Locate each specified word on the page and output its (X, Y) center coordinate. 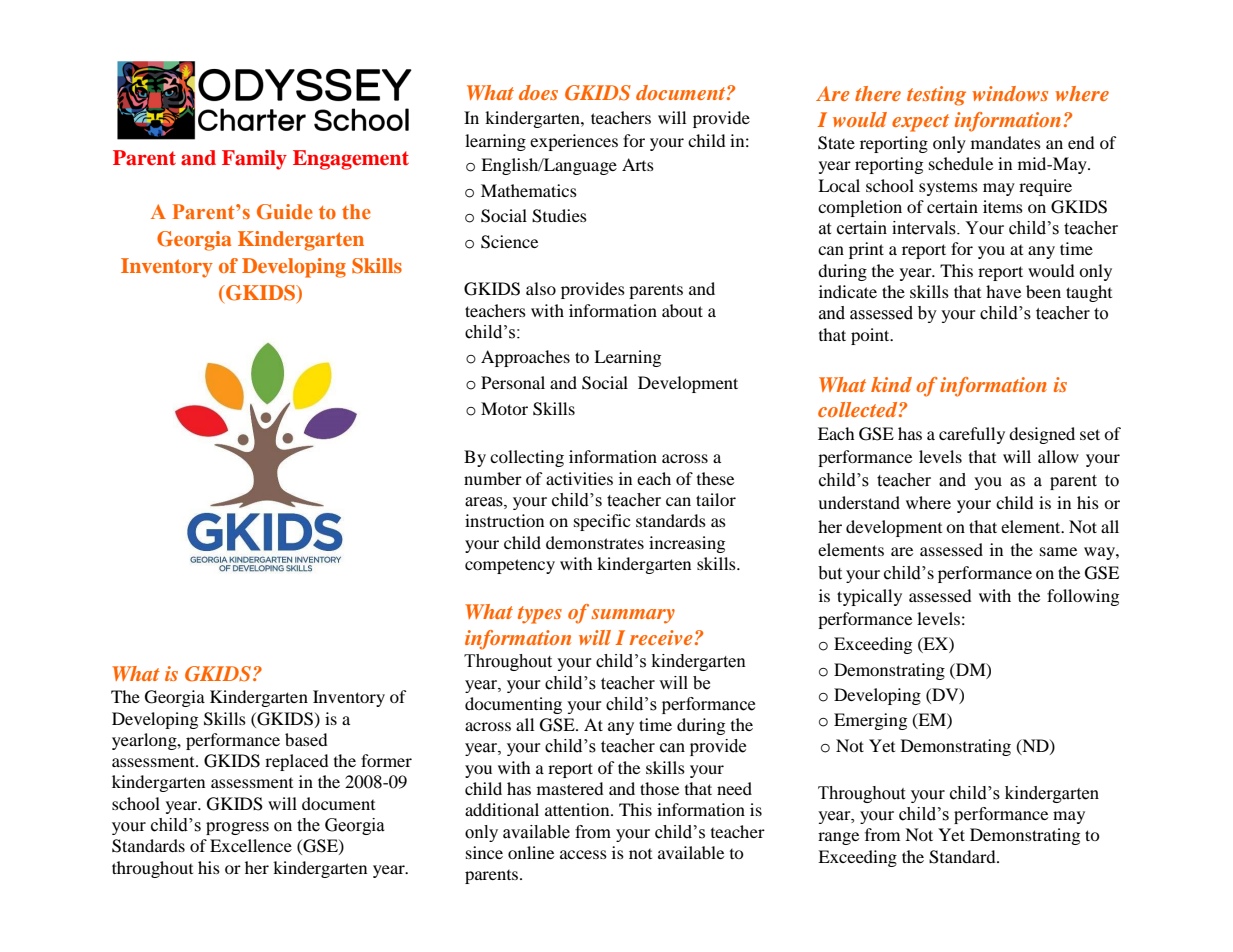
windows (1010, 93)
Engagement (351, 160)
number (493, 478)
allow (1058, 456)
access (583, 854)
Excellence (251, 845)
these (715, 478)
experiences (574, 142)
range (838, 838)
